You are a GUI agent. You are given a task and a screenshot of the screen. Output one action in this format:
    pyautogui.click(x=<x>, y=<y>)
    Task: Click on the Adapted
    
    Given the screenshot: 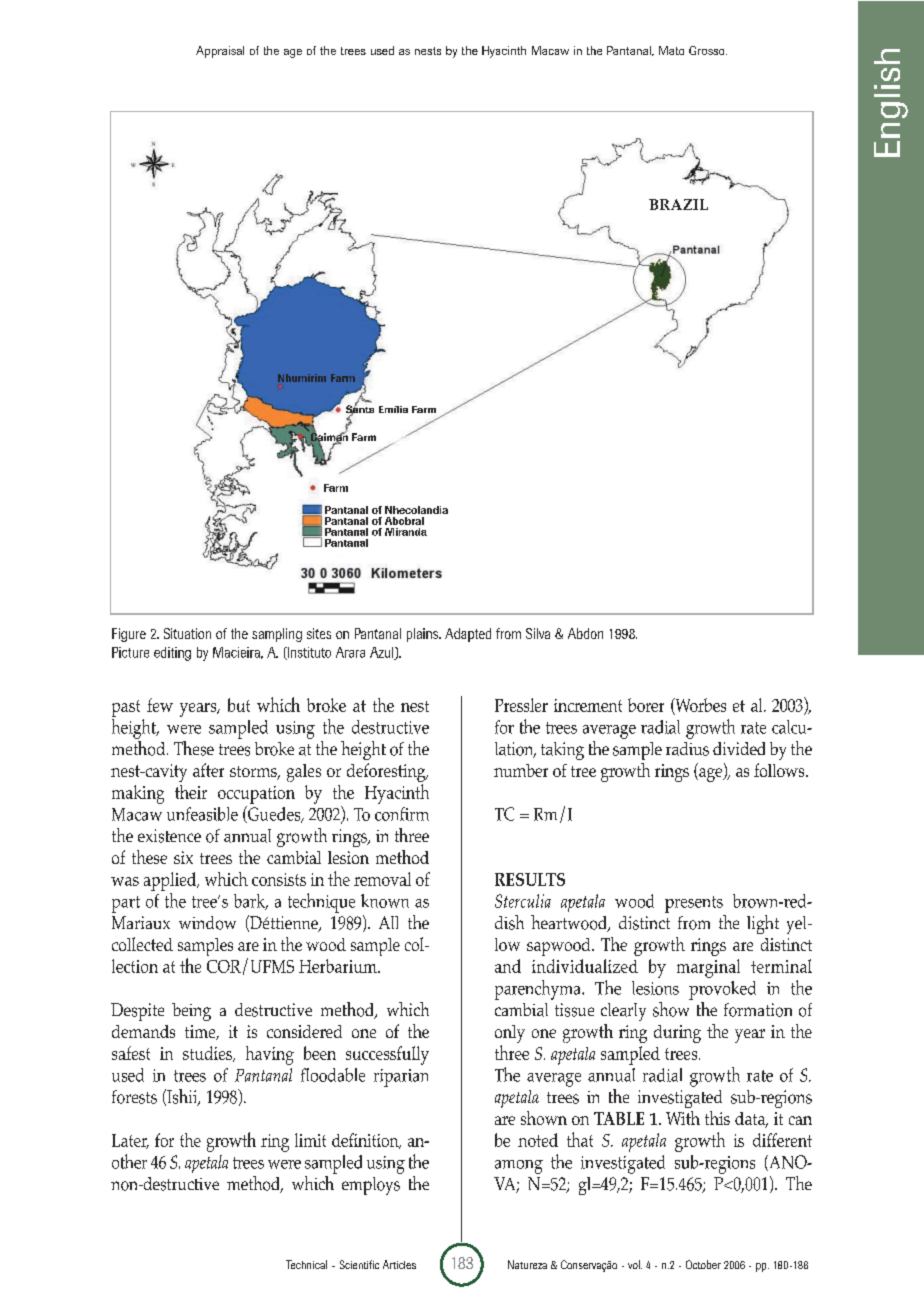 What is the action you would take?
    pyautogui.click(x=468, y=635)
